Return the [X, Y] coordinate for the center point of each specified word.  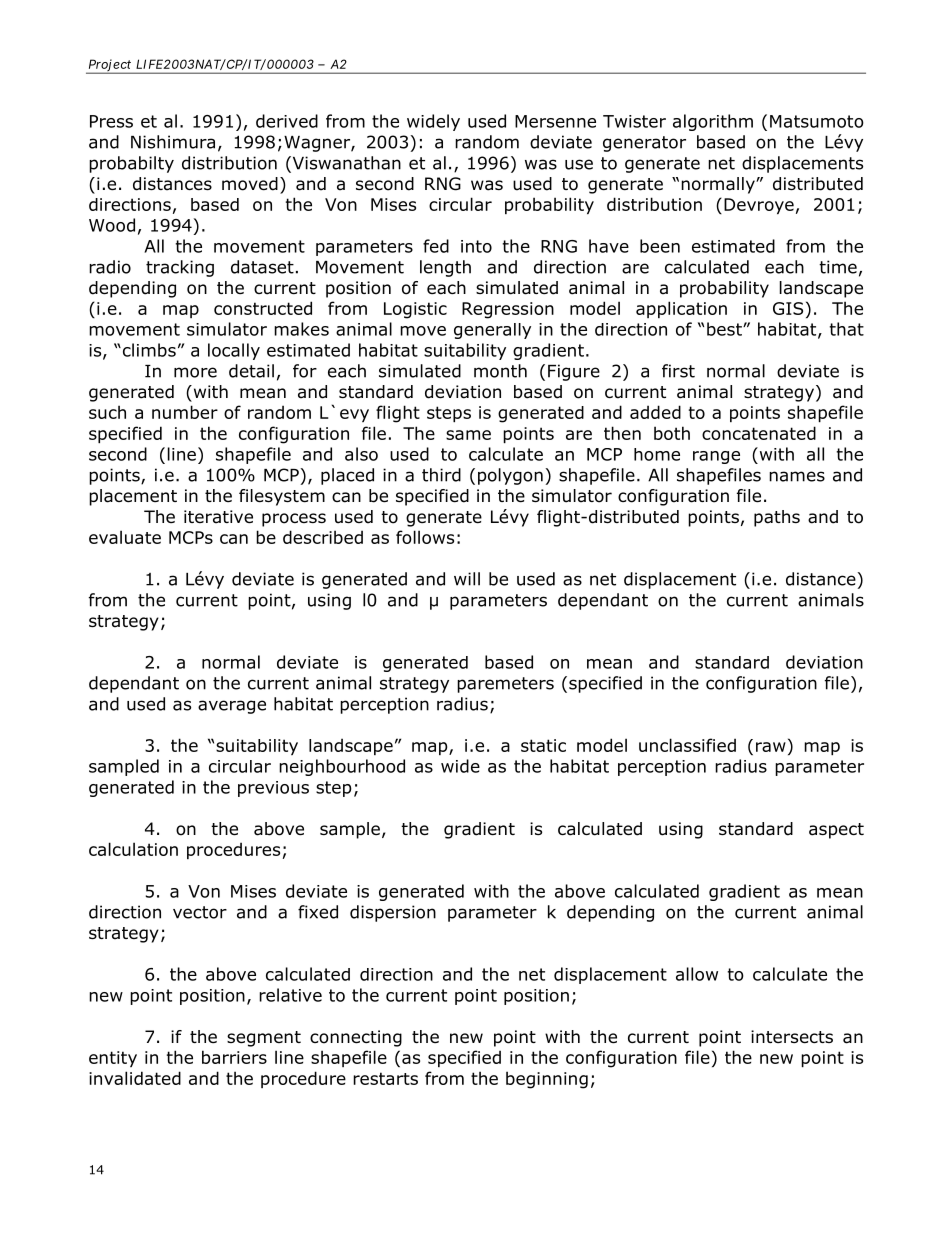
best [725, 329]
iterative [218, 517]
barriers [234, 1057]
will [467, 579]
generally [492, 331]
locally [234, 351]
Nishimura [173, 142]
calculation [133, 849]
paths [777, 518]
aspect [836, 831]
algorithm [713, 122]
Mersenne [555, 121]
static [543, 745]
